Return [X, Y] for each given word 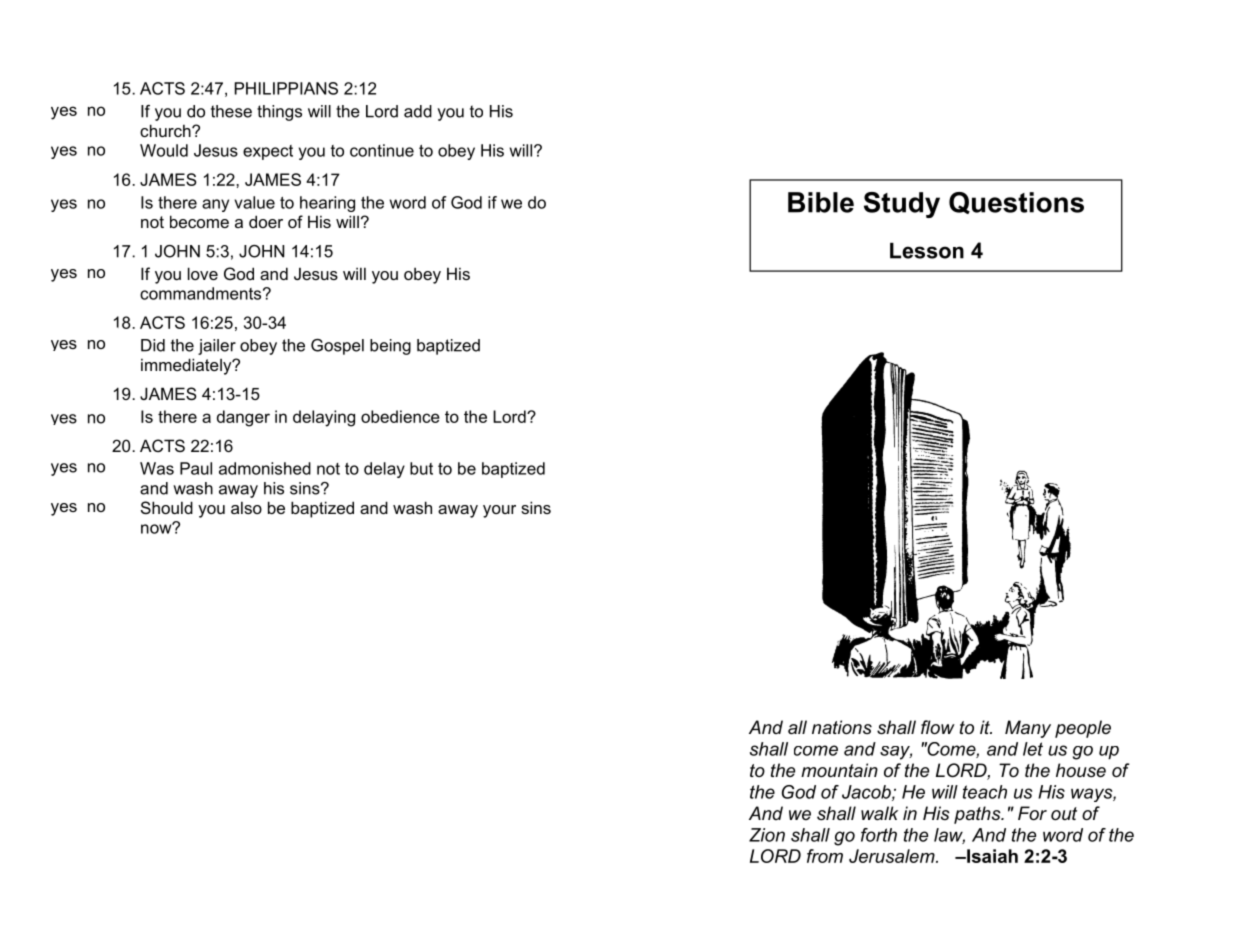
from [825, 856]
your [499, 511]
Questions [1016, 203]
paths [978, 815]
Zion [767, 835]
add [418, 111]
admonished [265, 468]
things [279, 113]
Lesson [927, 251]
